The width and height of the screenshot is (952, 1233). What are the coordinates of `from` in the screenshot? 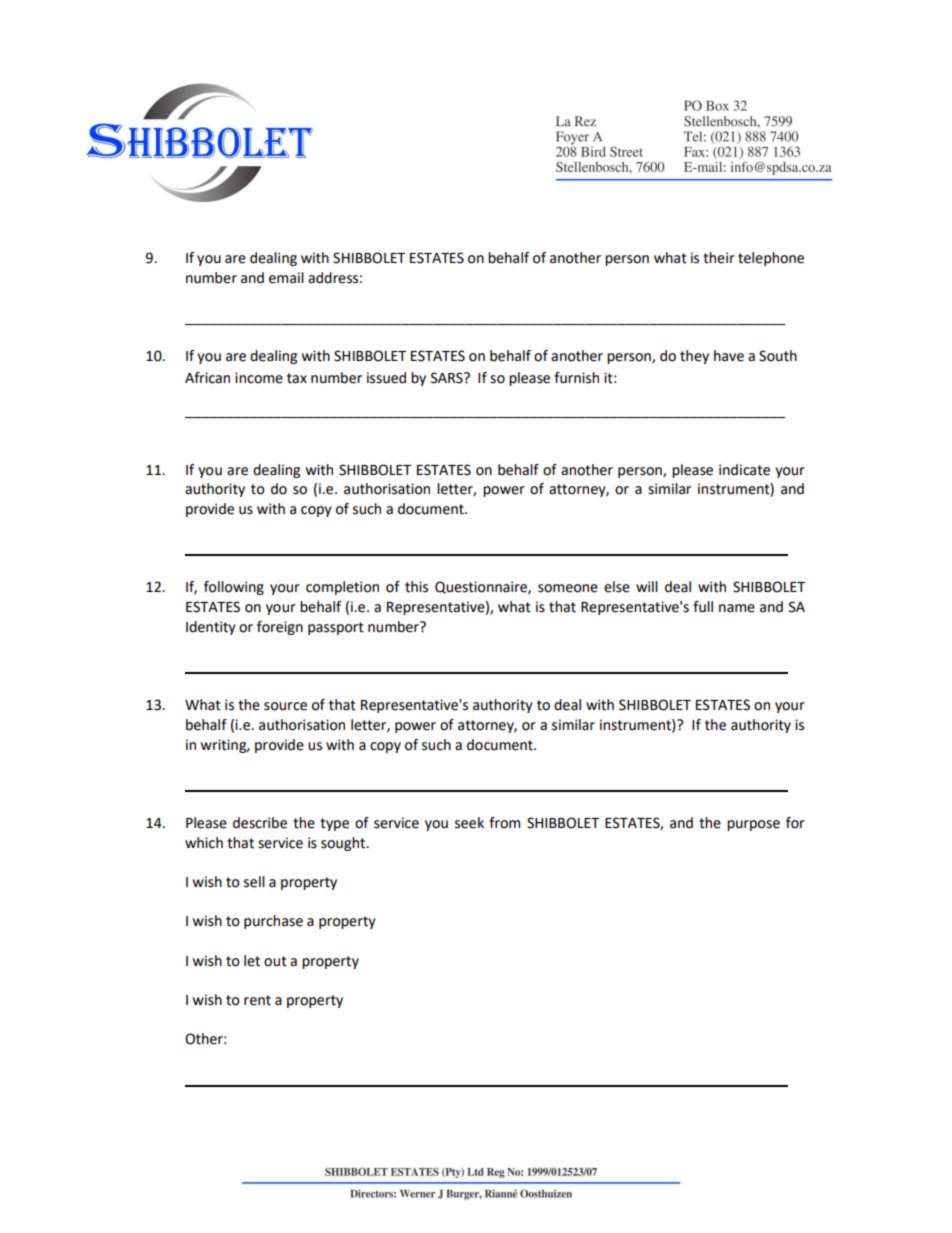 It's located at (504, 823).
